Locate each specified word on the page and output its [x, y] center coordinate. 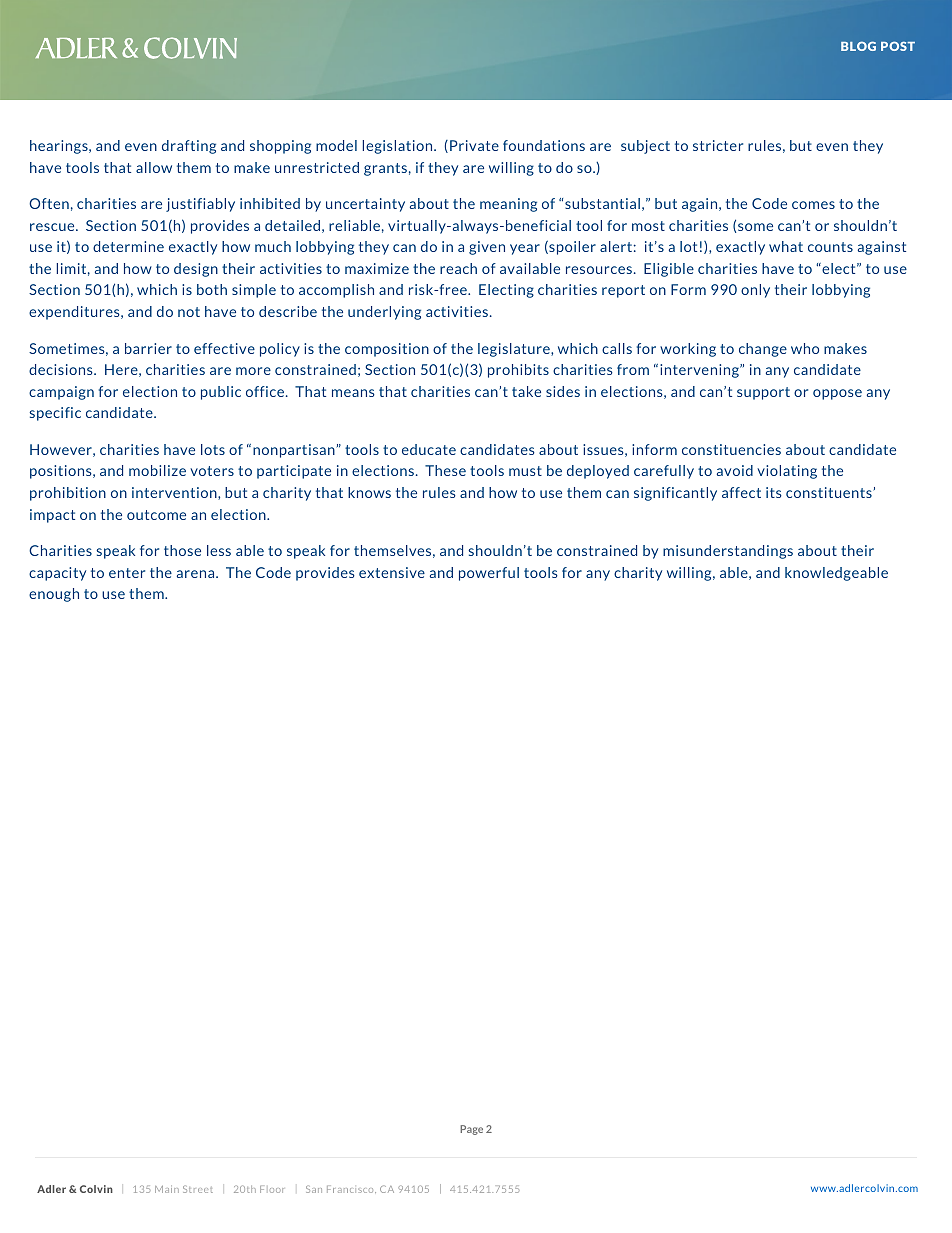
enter [127, 573]
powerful [489, 574]
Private [474, 145]
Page [471, 1130]
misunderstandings [728, 552]
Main [167, 1189]
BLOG [858, 46]
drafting [189, 147]
